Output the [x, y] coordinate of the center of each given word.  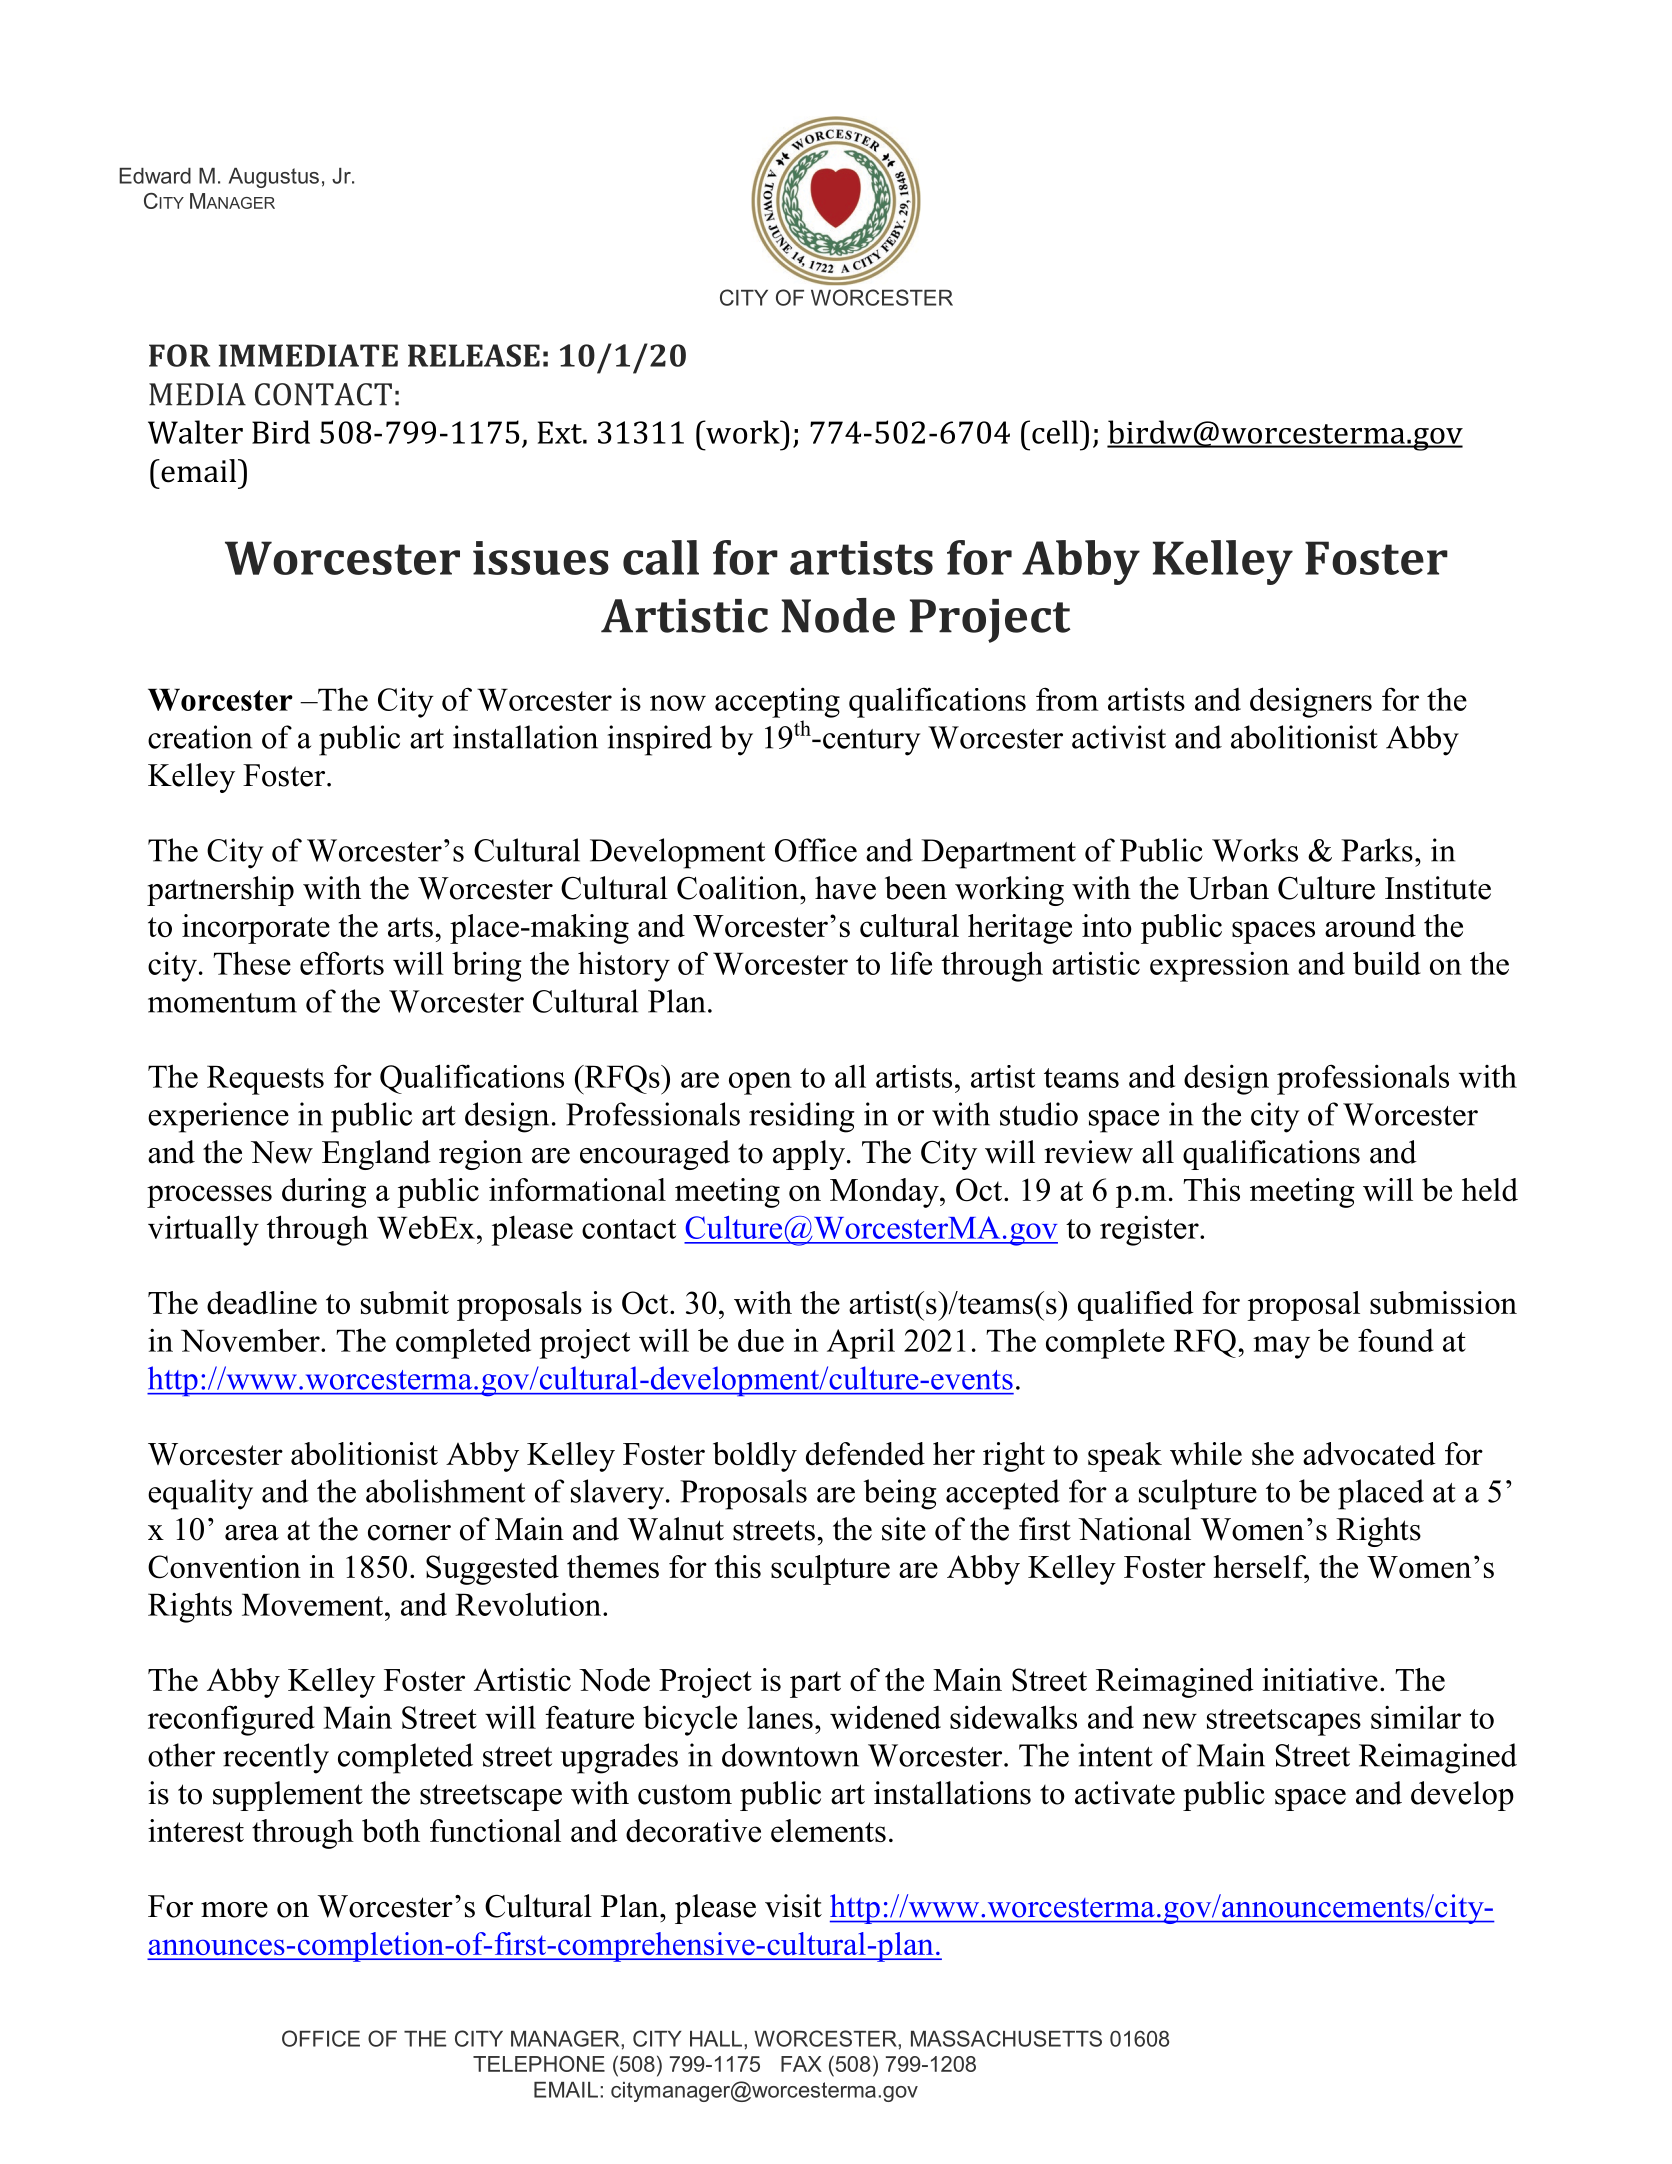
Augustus [274, 178]
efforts [342, 963]
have [845, 888]
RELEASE [474, 355]
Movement [314, 1604]
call [661, 557]
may [1281, 1347]
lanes [780, 1717]
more [234, 1910]
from [1067, 699]
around [1370, 925]
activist [1119, 737]
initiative [1320, 1679]
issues [541, 558]
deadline [262, 1302]
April [861, 1344]
